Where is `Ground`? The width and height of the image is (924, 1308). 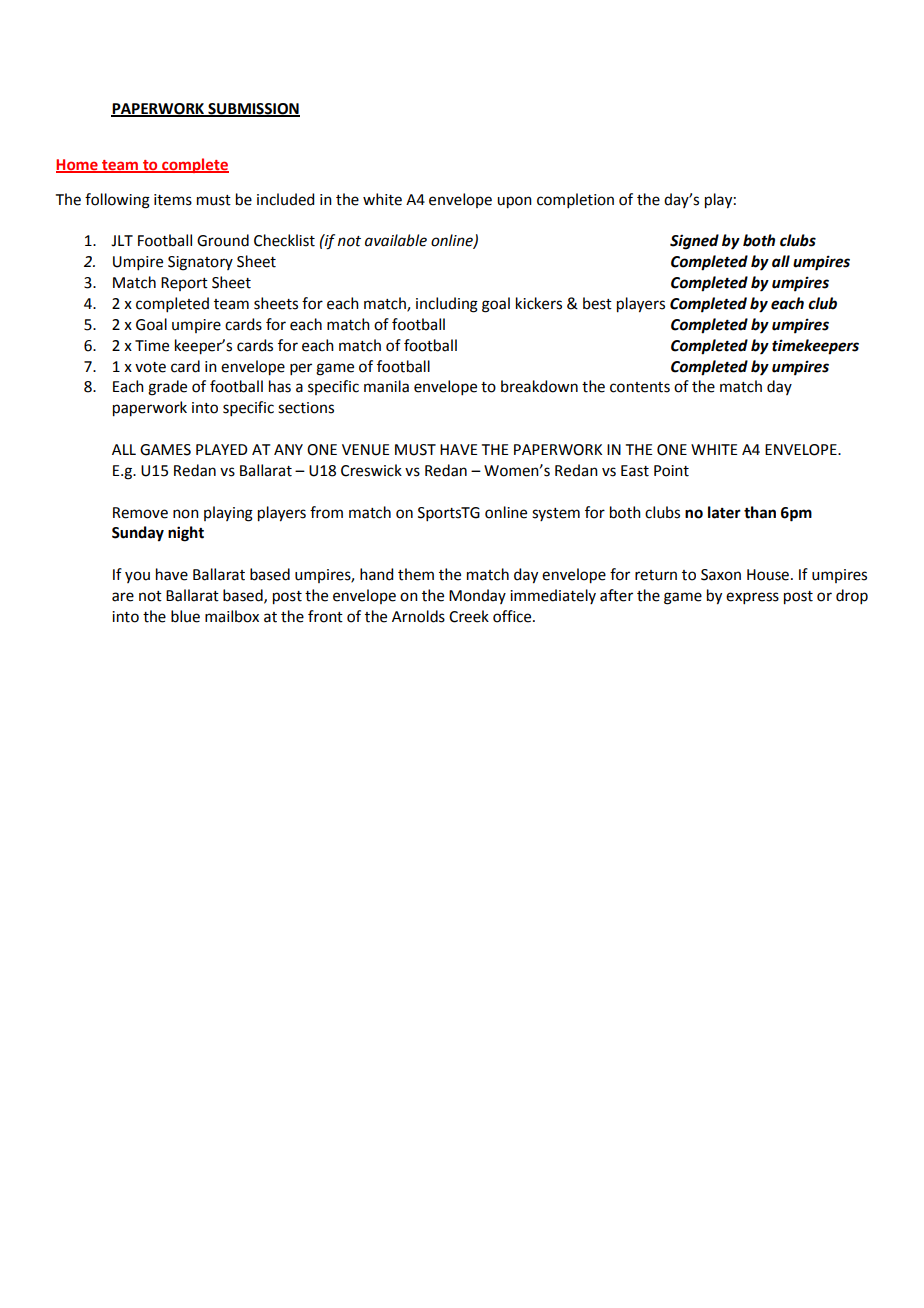 Ground is located at coordinates (223, 240).
